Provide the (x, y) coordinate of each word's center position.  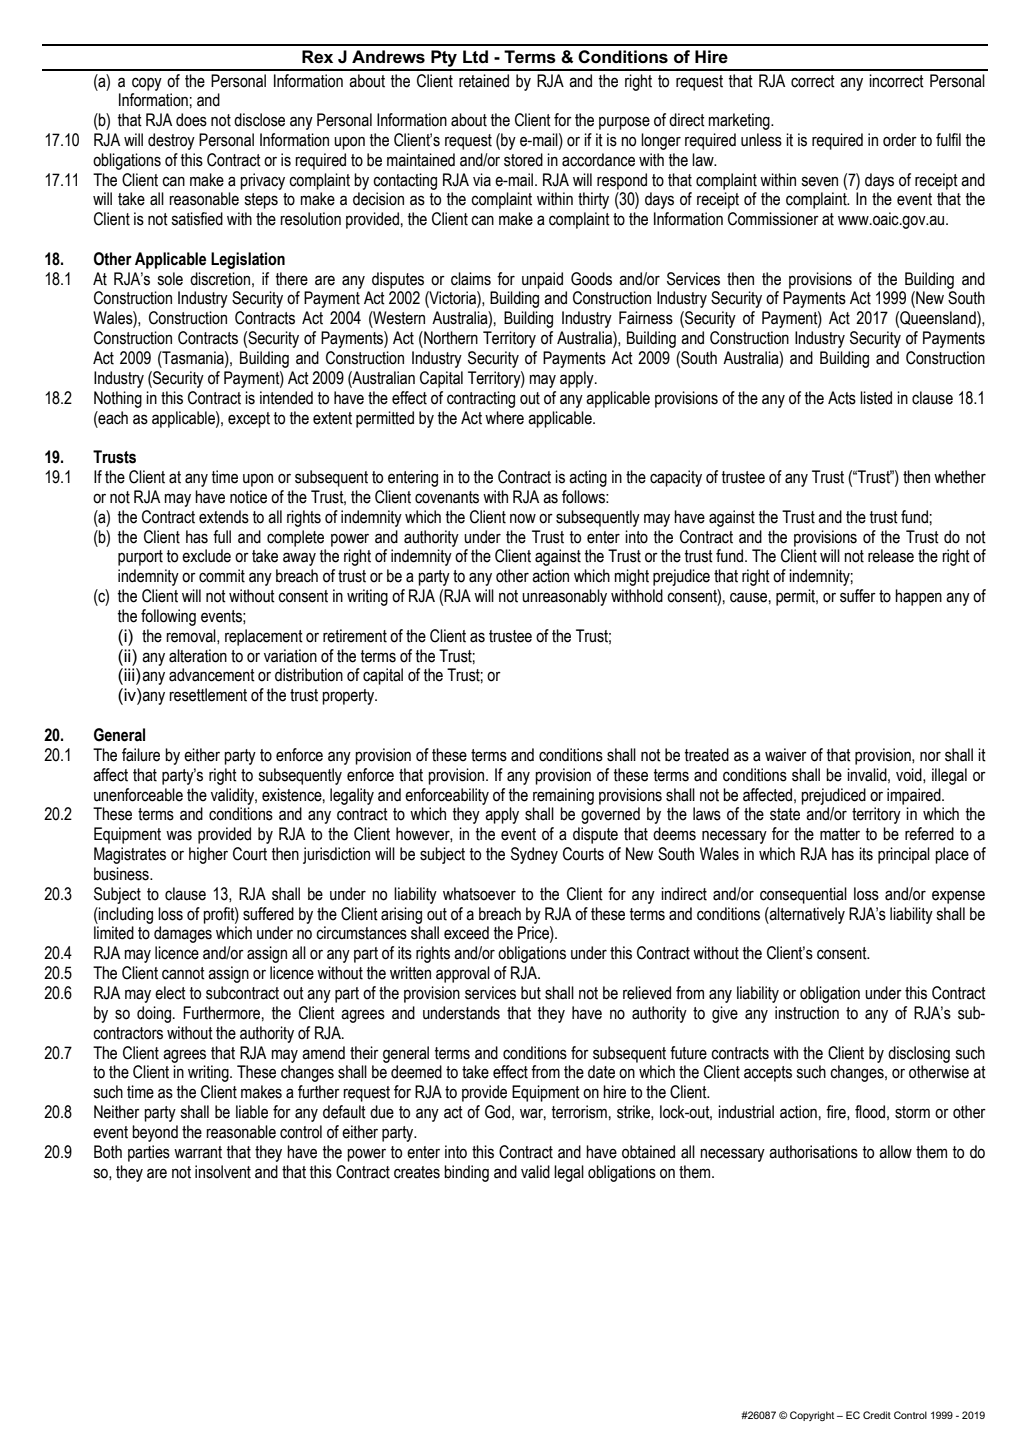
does (191, 120)
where (504, 418)
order (900, 140)
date (601, 1072)
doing (154, 1014)
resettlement (208, 695)
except (249, 420)
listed (876, 398)
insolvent (223, 1172)
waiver (786, 755)
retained (484, 81)
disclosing (919, 1054)
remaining (563, 796)
